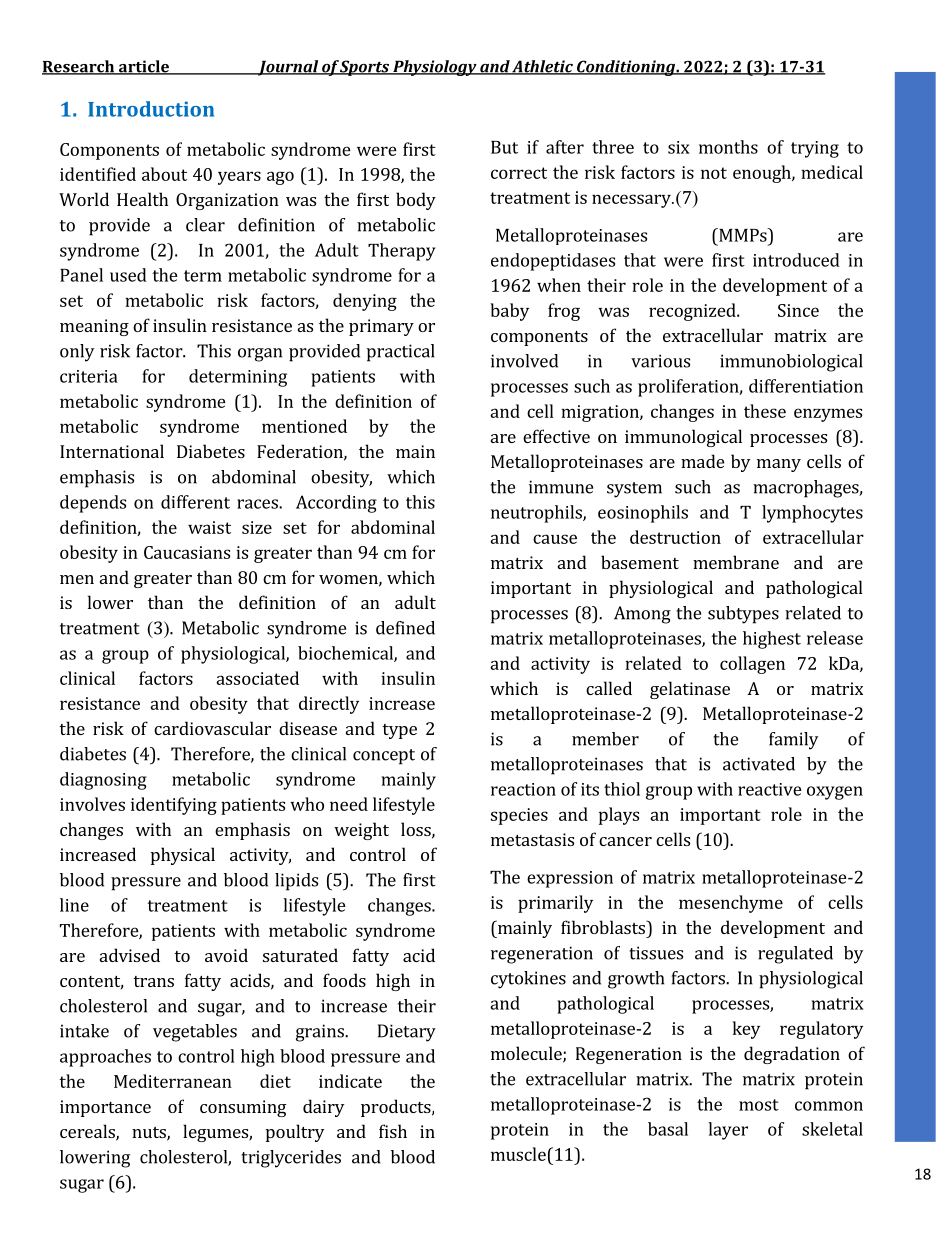  What do you see at coordinates (736, 562) in the screenshot?
I see `membrane` at bounding box center [736, 562].
